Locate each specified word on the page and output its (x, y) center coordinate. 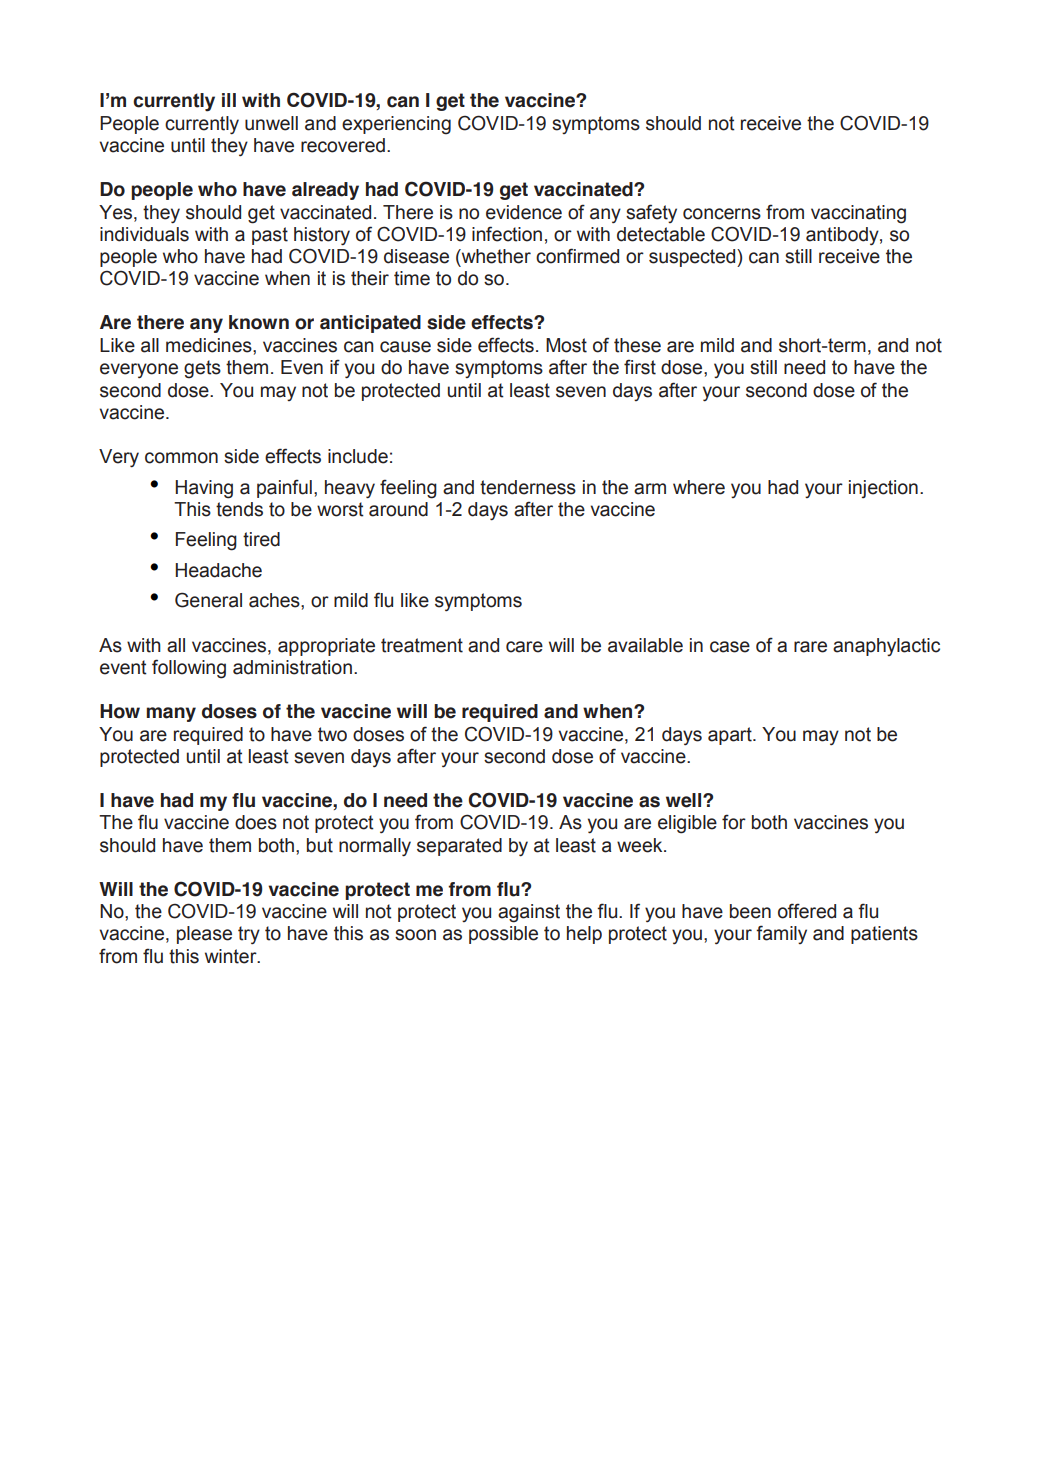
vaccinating (858, 214)
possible (503, 935)
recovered (343, 145)
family (781, 934)
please (204, 935)
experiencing (396, 125)
